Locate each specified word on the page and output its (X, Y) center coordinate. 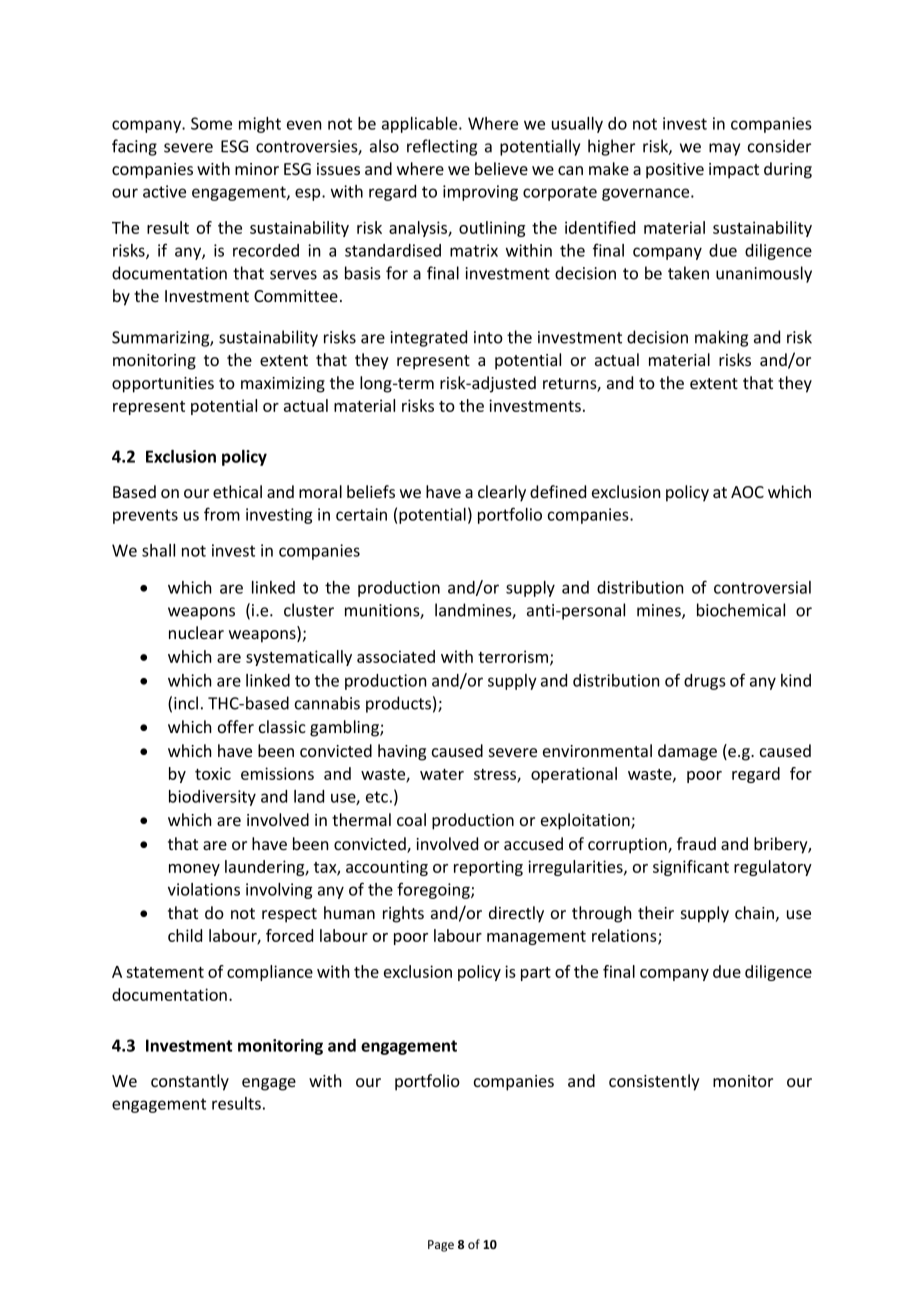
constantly (190, 1082)
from (222, 514)
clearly (502, 493)
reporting (488, 868)
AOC (747, 492)
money (194, 870)
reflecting (442, 147)
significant (691, 868)
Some (211, 123)
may (724, 149)
